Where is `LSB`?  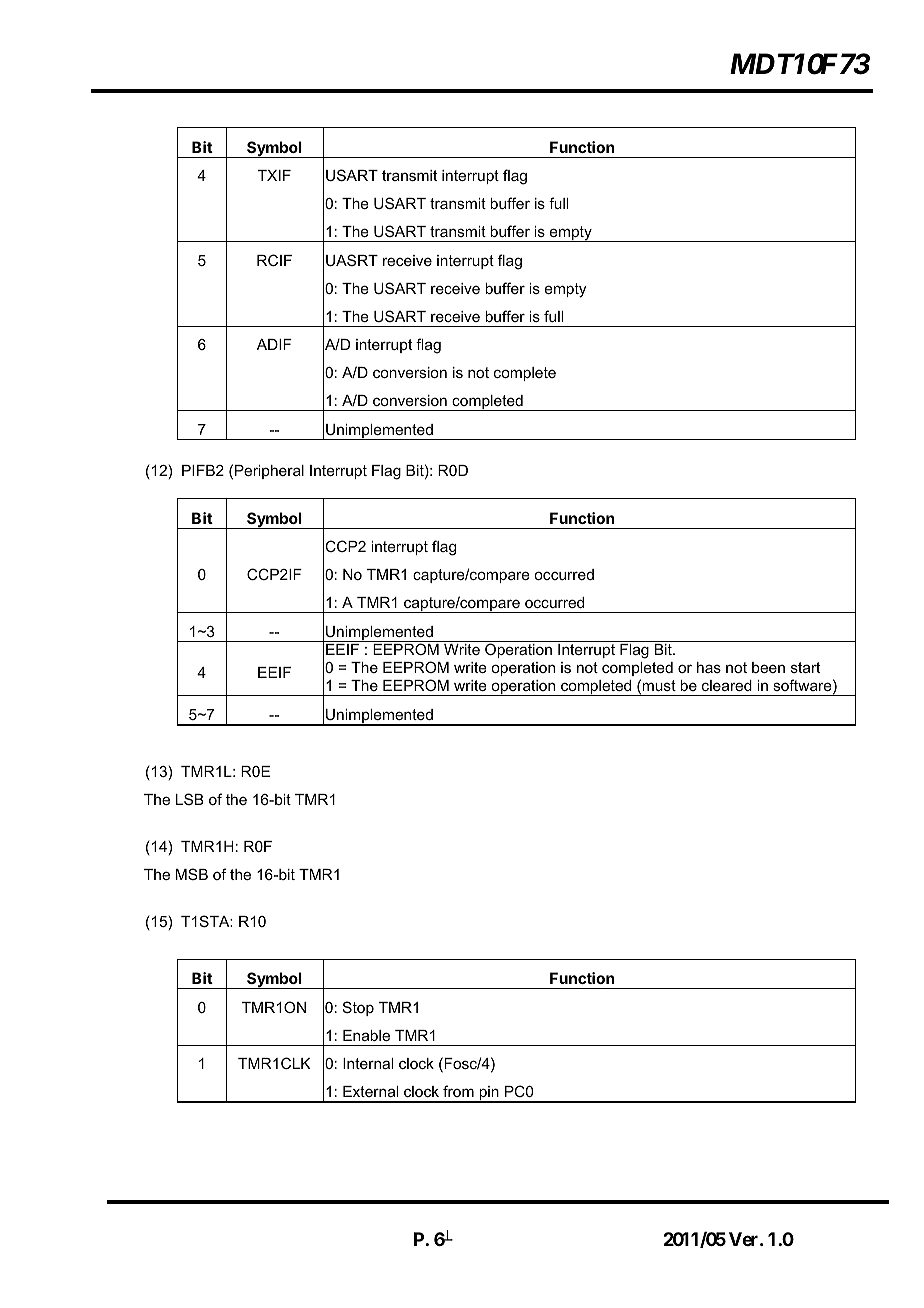 LSB is located at coordinates (190, 799).
